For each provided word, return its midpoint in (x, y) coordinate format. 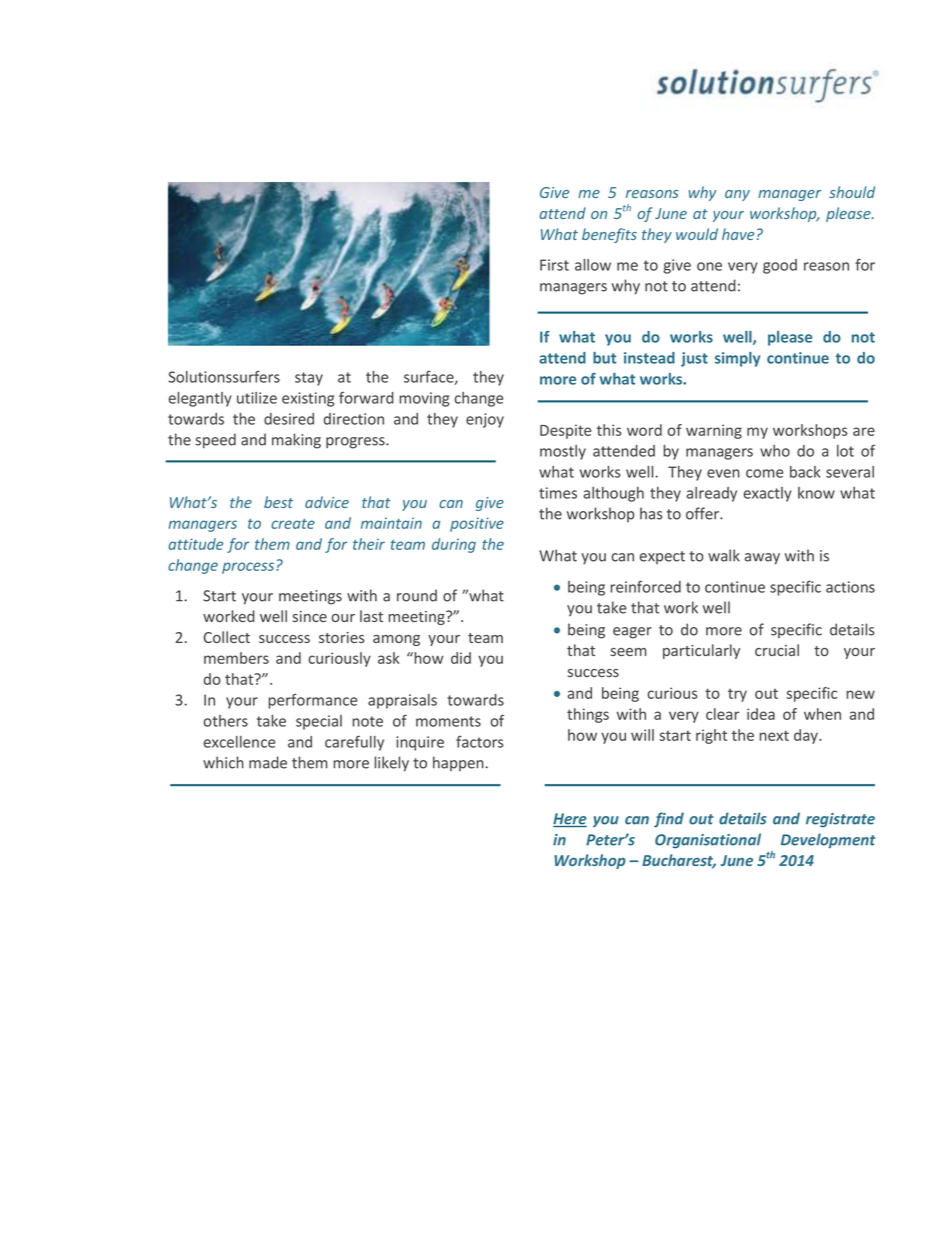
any (737, 195)
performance (312, 701)
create (293, 524)
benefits (609, 235)
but (604, 358)
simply (738, 359)
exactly (768, 494)
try (737, 695)
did (461, 658)
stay (309, 379)
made (268, 762)
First (554, 265)
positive (477, 524)
